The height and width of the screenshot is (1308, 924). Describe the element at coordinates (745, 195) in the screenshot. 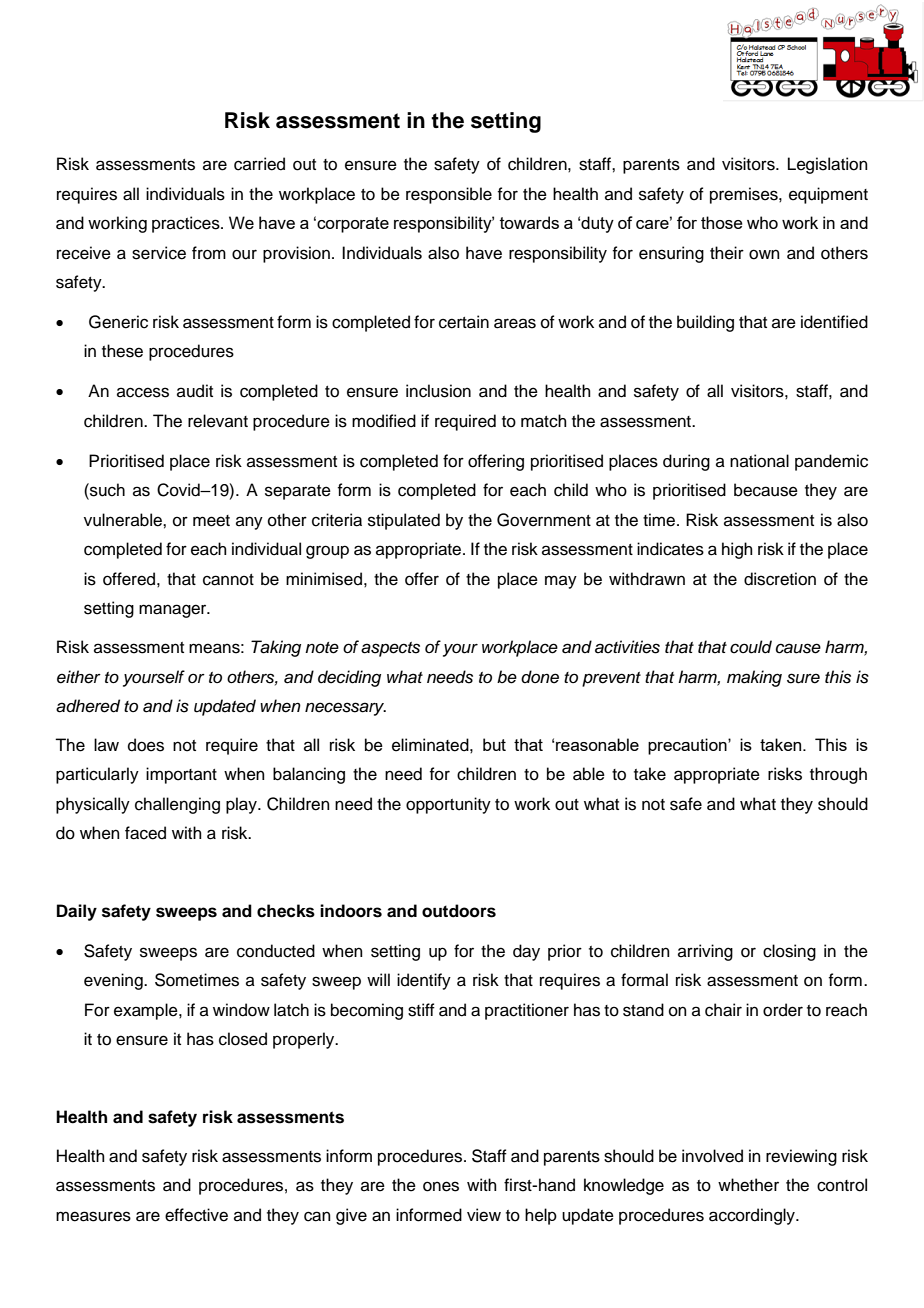

I see `premises` at that location.
